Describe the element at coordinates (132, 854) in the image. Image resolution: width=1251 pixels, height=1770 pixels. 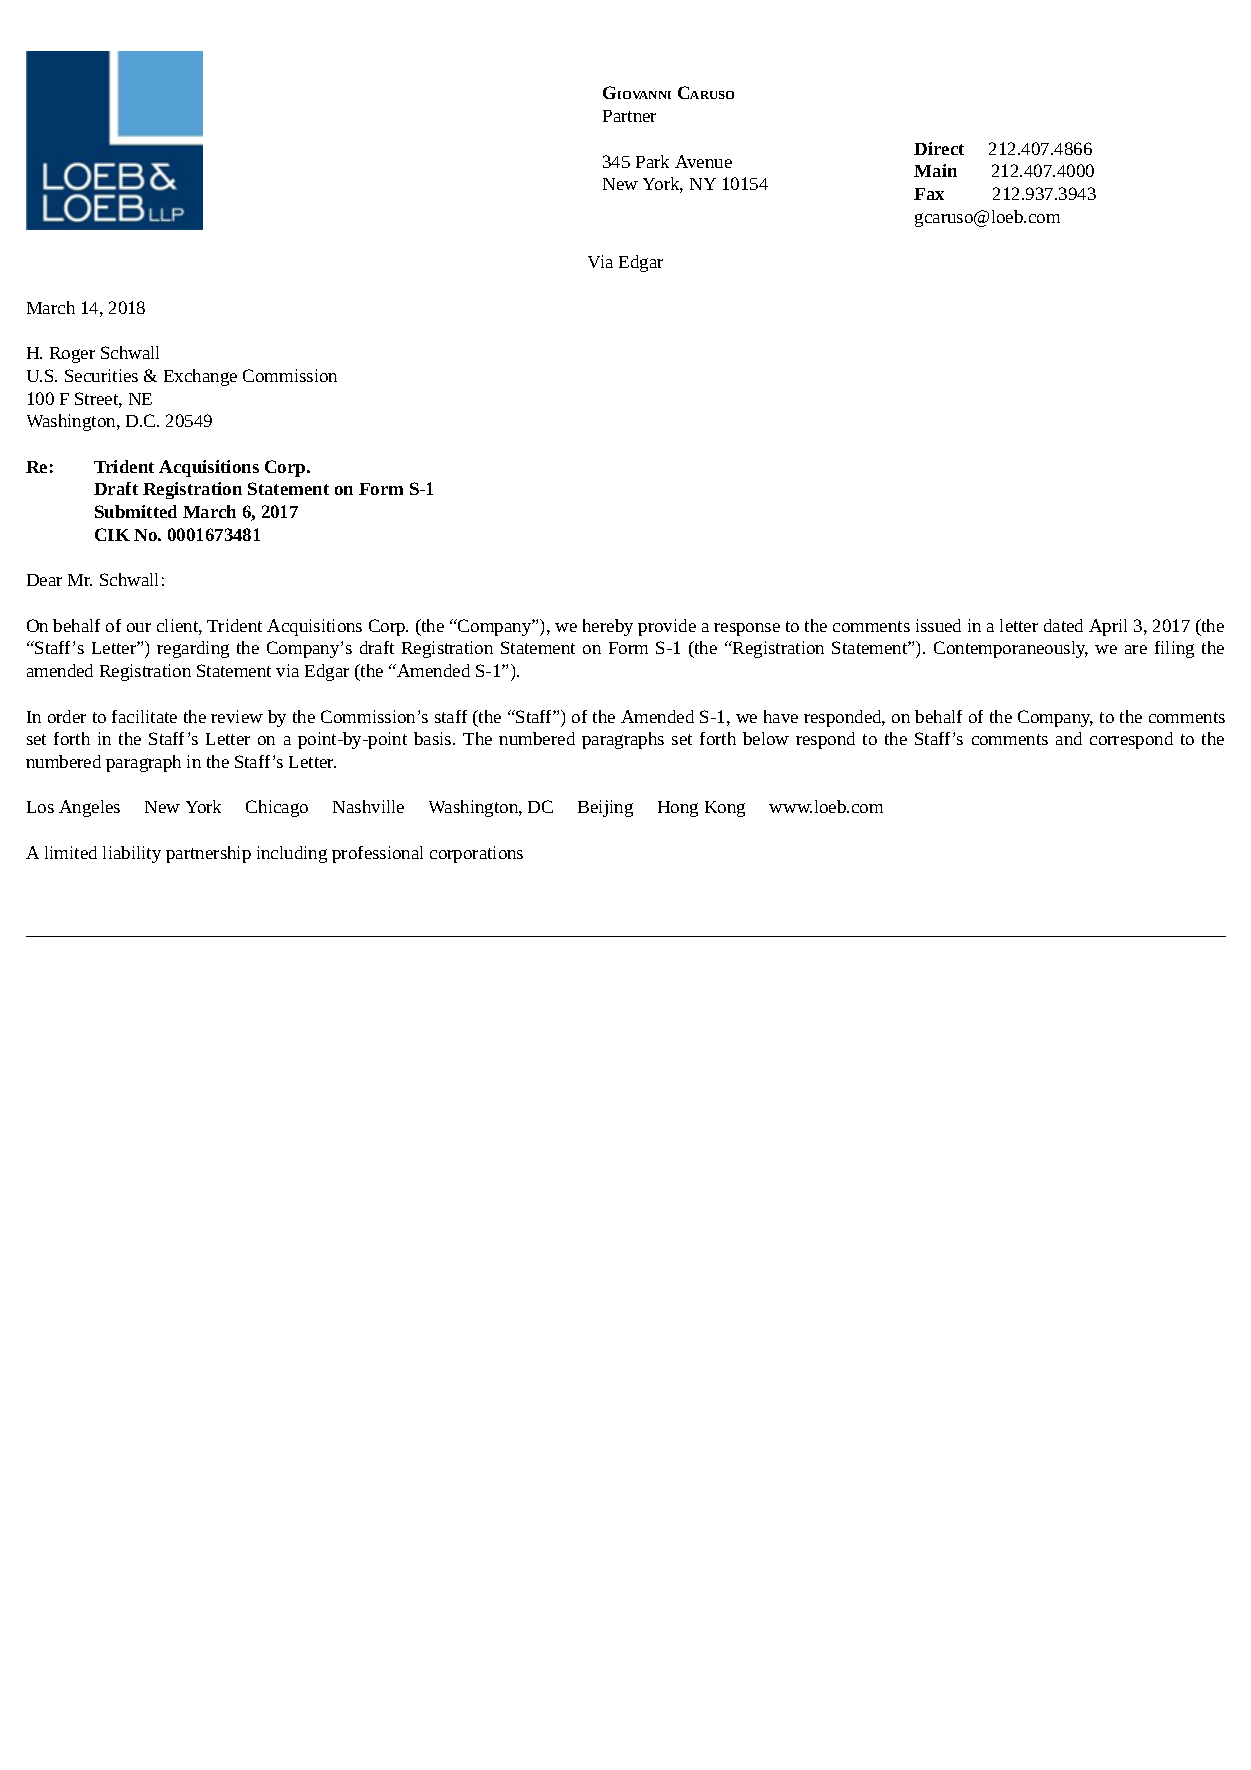
I see `liability` at that location.
